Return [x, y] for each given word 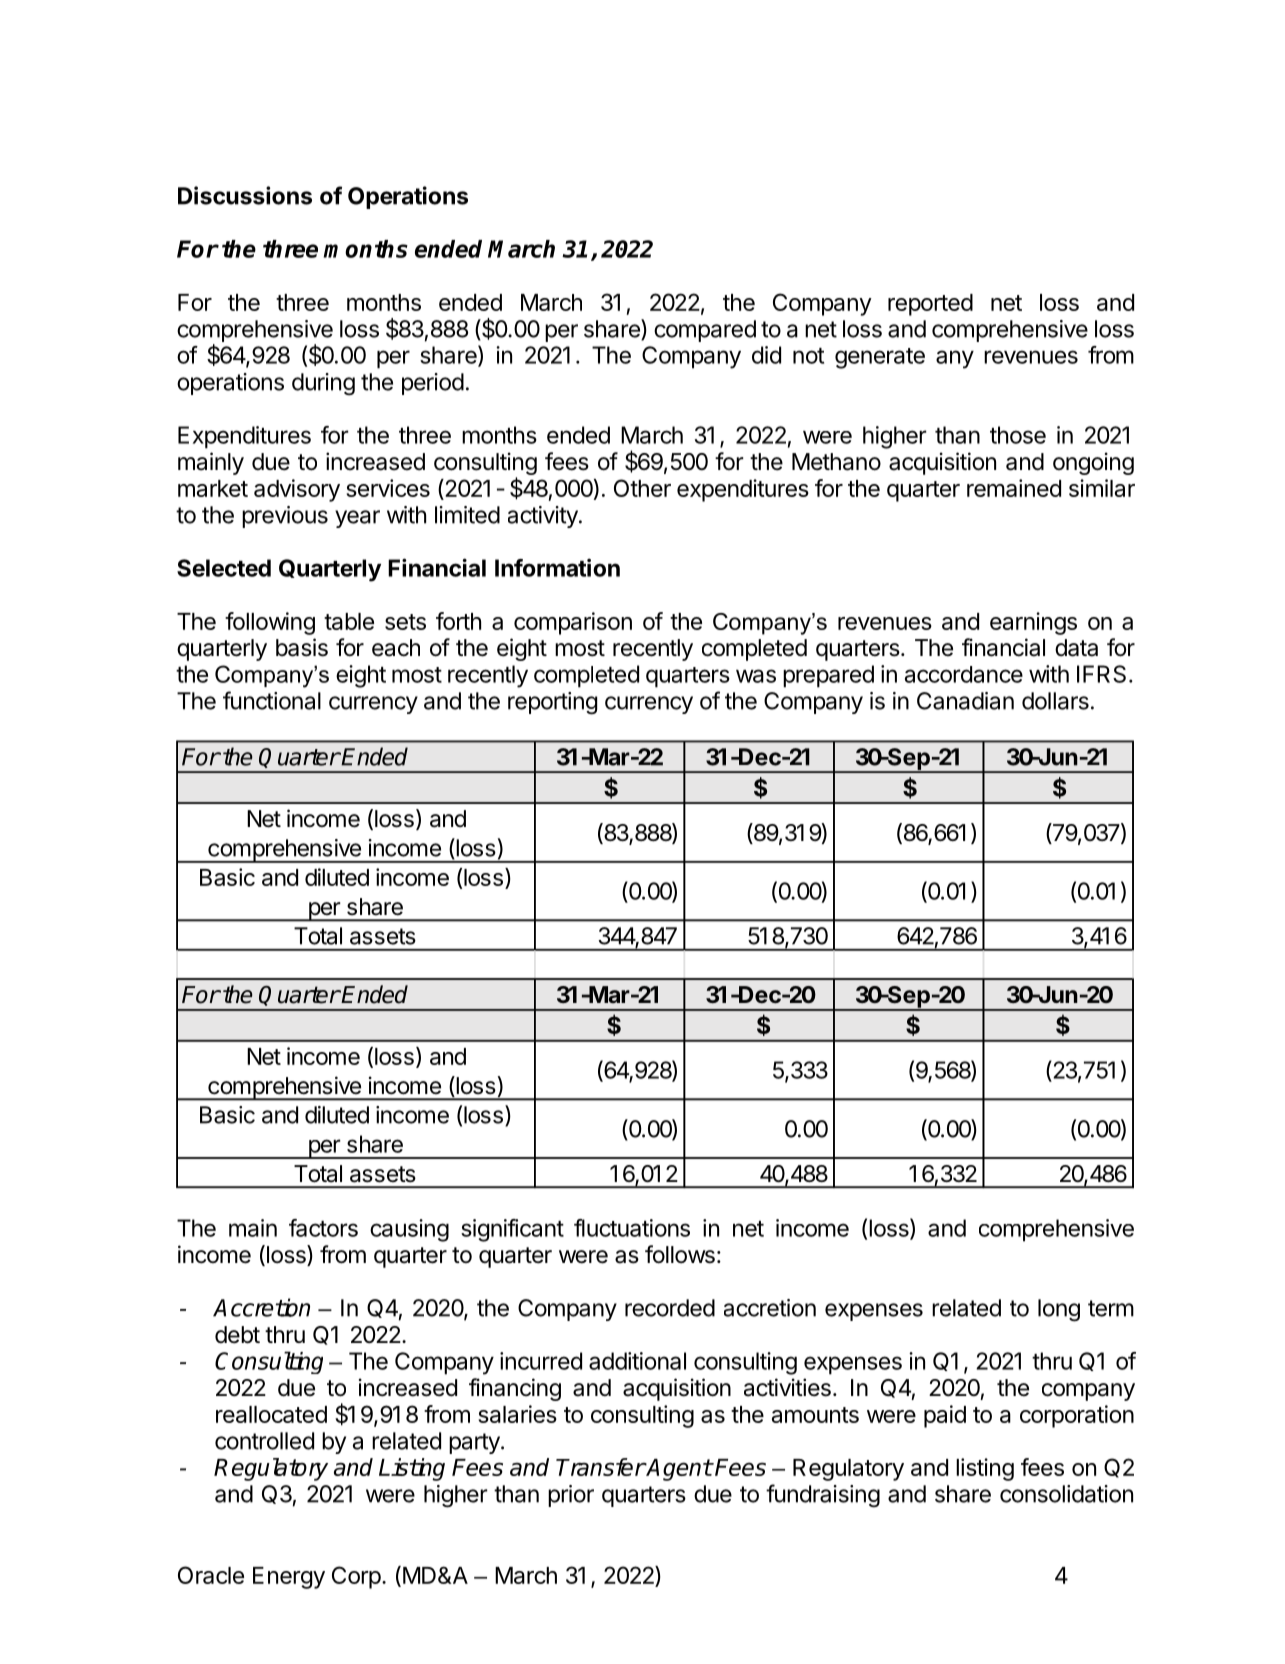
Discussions [245, 195]
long [1059, 1310]
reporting [552, 703]
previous [285, 517]
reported [930, 305]
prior [571, 1496]
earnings [1033, 623]
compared [705, 331]
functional [272, 700]
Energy [289, 1578]
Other [642, 488]
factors [323, 1228]
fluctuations [632, 1228]
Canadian [965, 701]
